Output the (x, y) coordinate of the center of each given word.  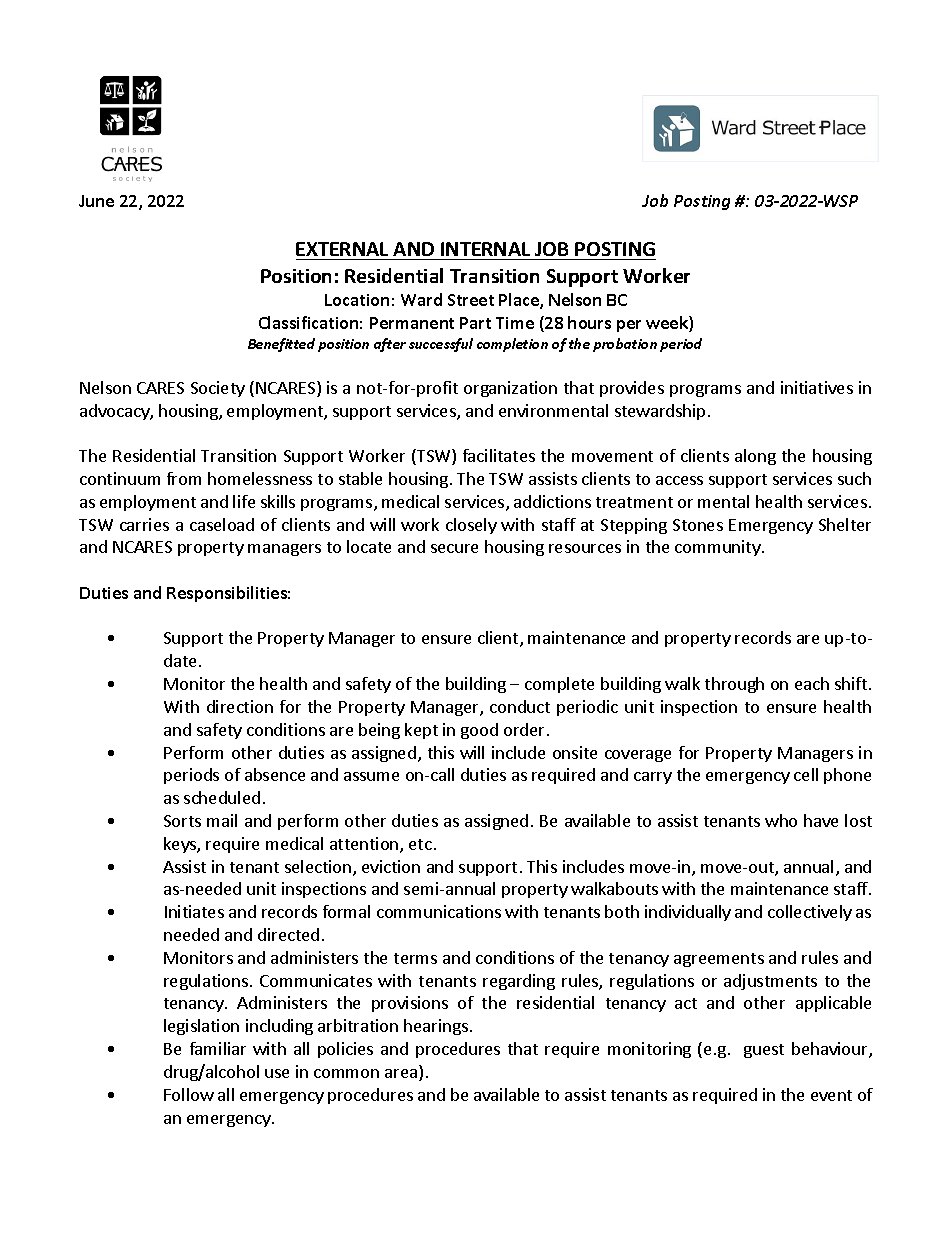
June (96, 201)
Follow (189, 1094)
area (402, 1075)
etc (420, 844)
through (734, 685)
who (781, 820)
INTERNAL (485, 249)
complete (559, 685)
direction (240, 706)
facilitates (499, 455)
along (755, 457)
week (668, 324)
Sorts (182, 821)
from (184, 478)
